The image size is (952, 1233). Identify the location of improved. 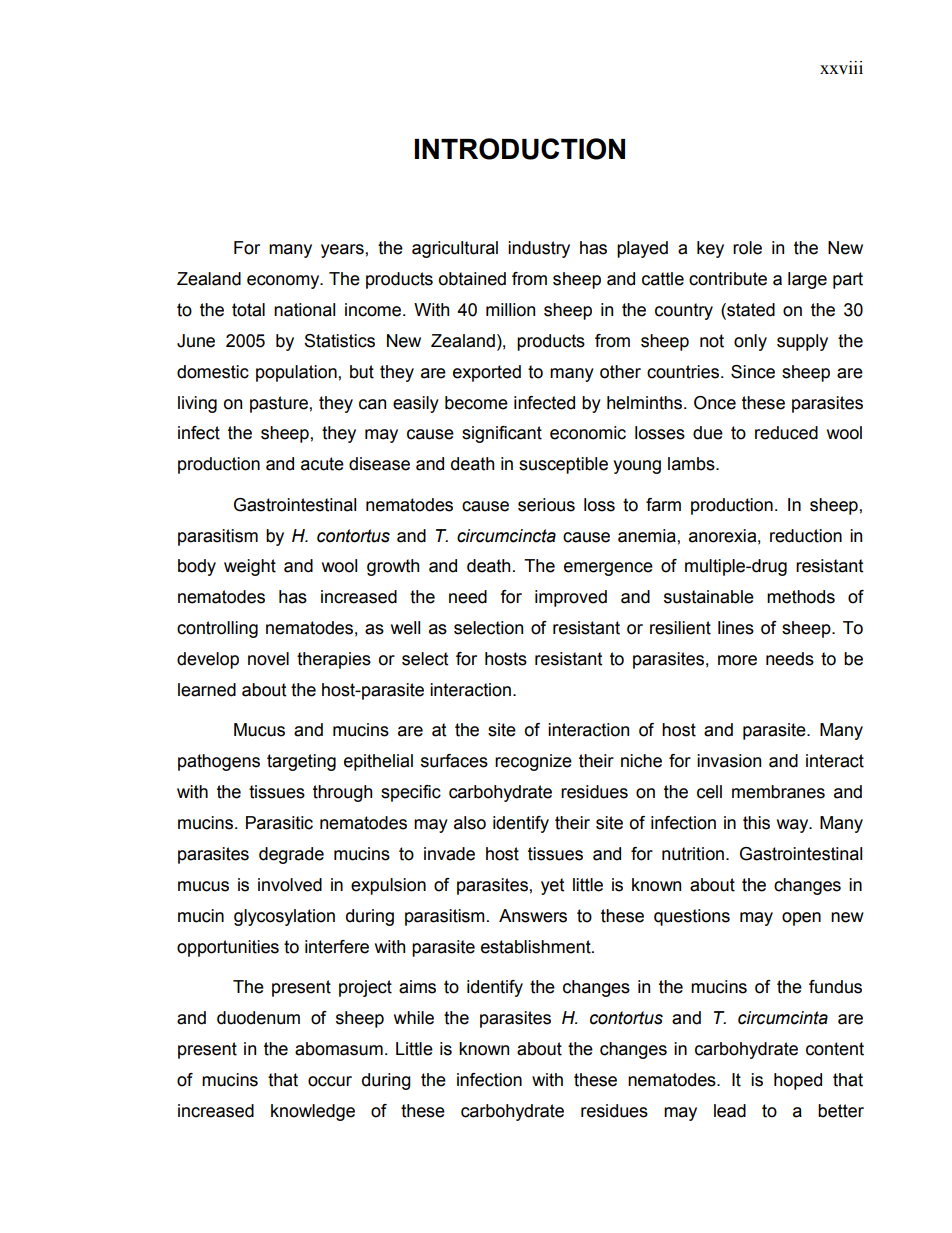
(571, 598).
